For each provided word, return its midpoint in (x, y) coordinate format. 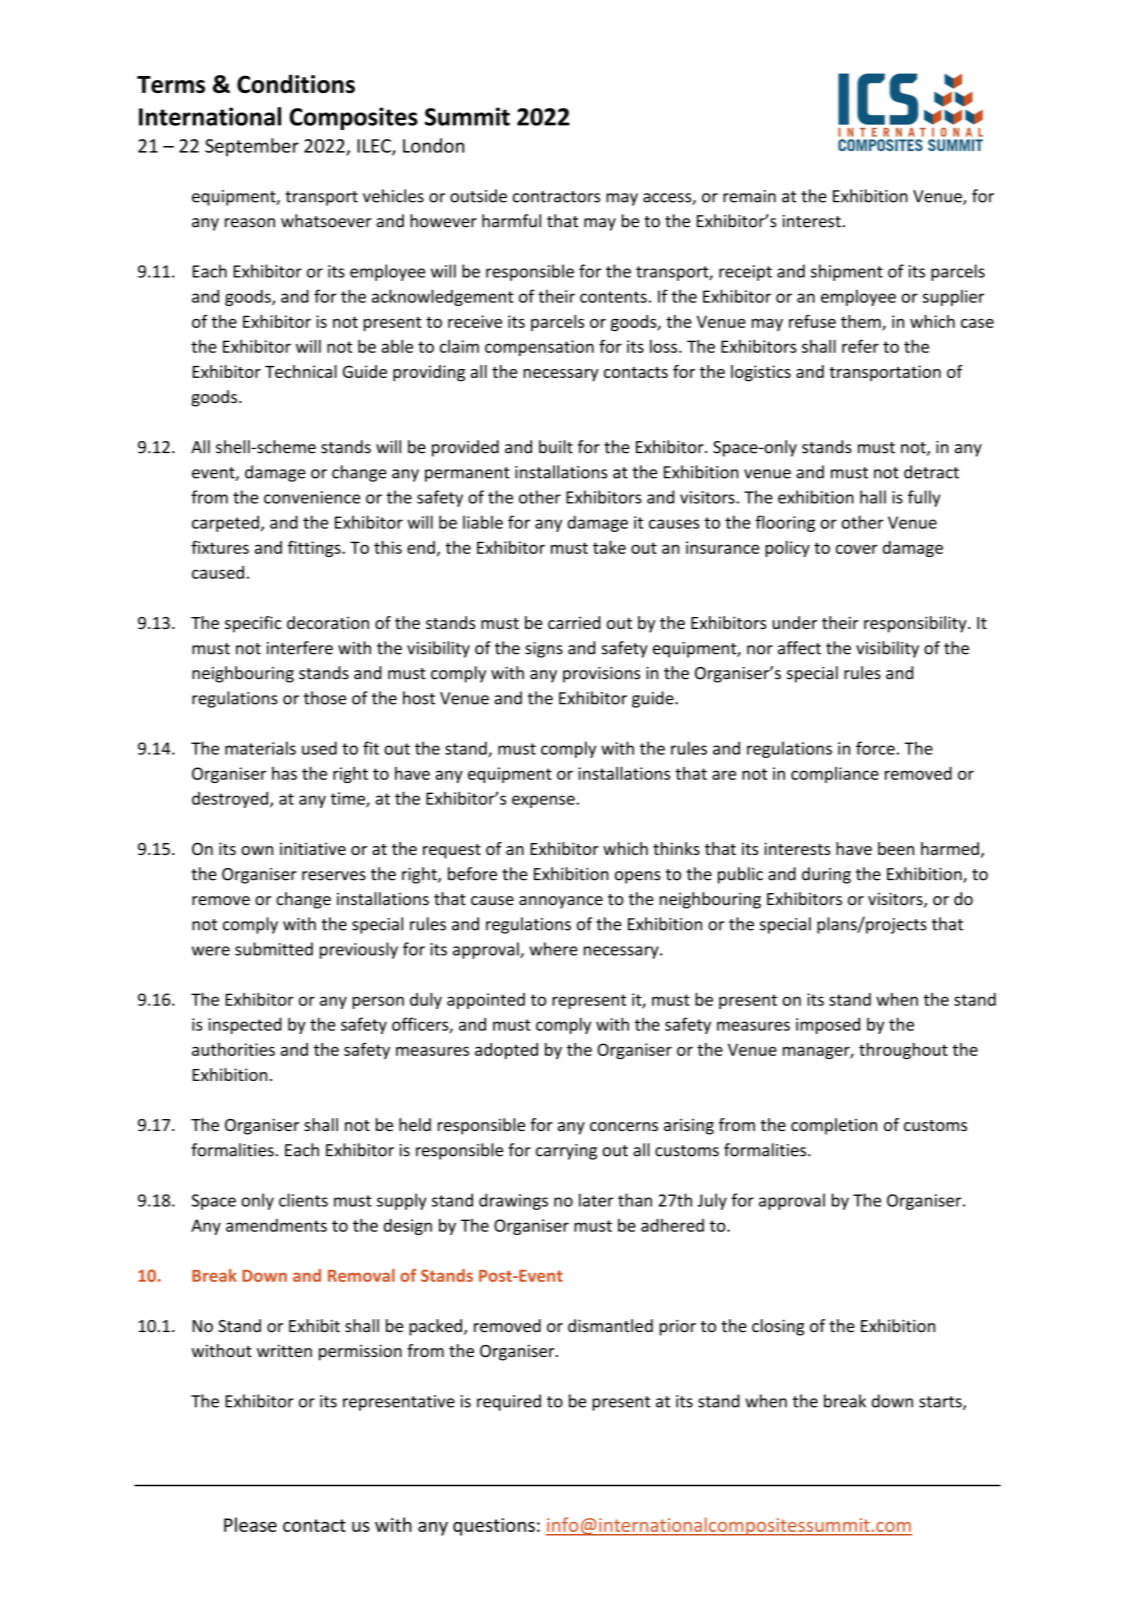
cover (857, 549)
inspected (245, 1025)
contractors (556, 197)
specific (253, 624)
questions (494, 1527)
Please (250, 1524)
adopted (506, 1051)
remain (749, 196)
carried (574, 622)
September (252, 147)
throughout (903, 1051)
